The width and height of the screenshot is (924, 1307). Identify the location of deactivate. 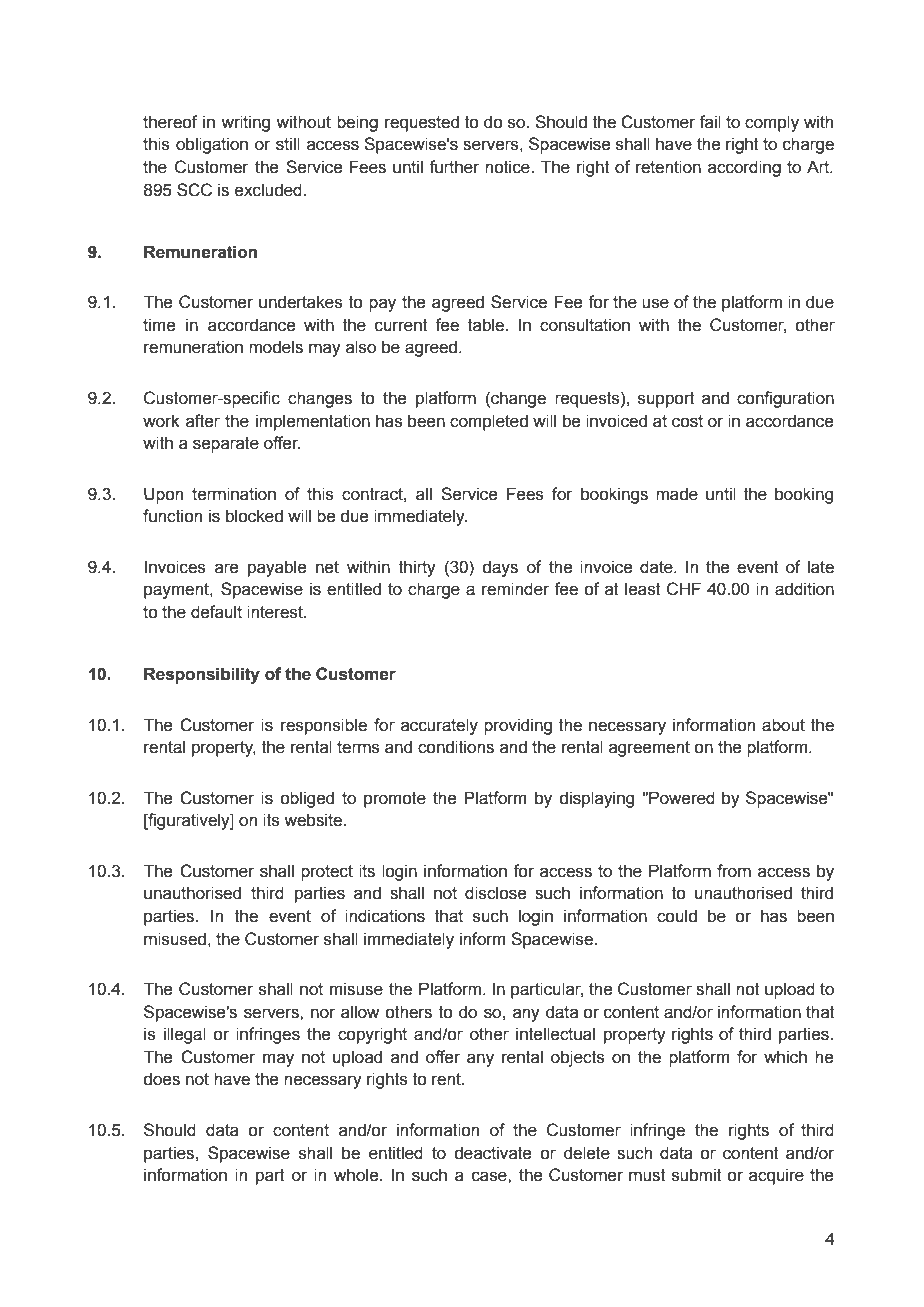
(492, 1153).
